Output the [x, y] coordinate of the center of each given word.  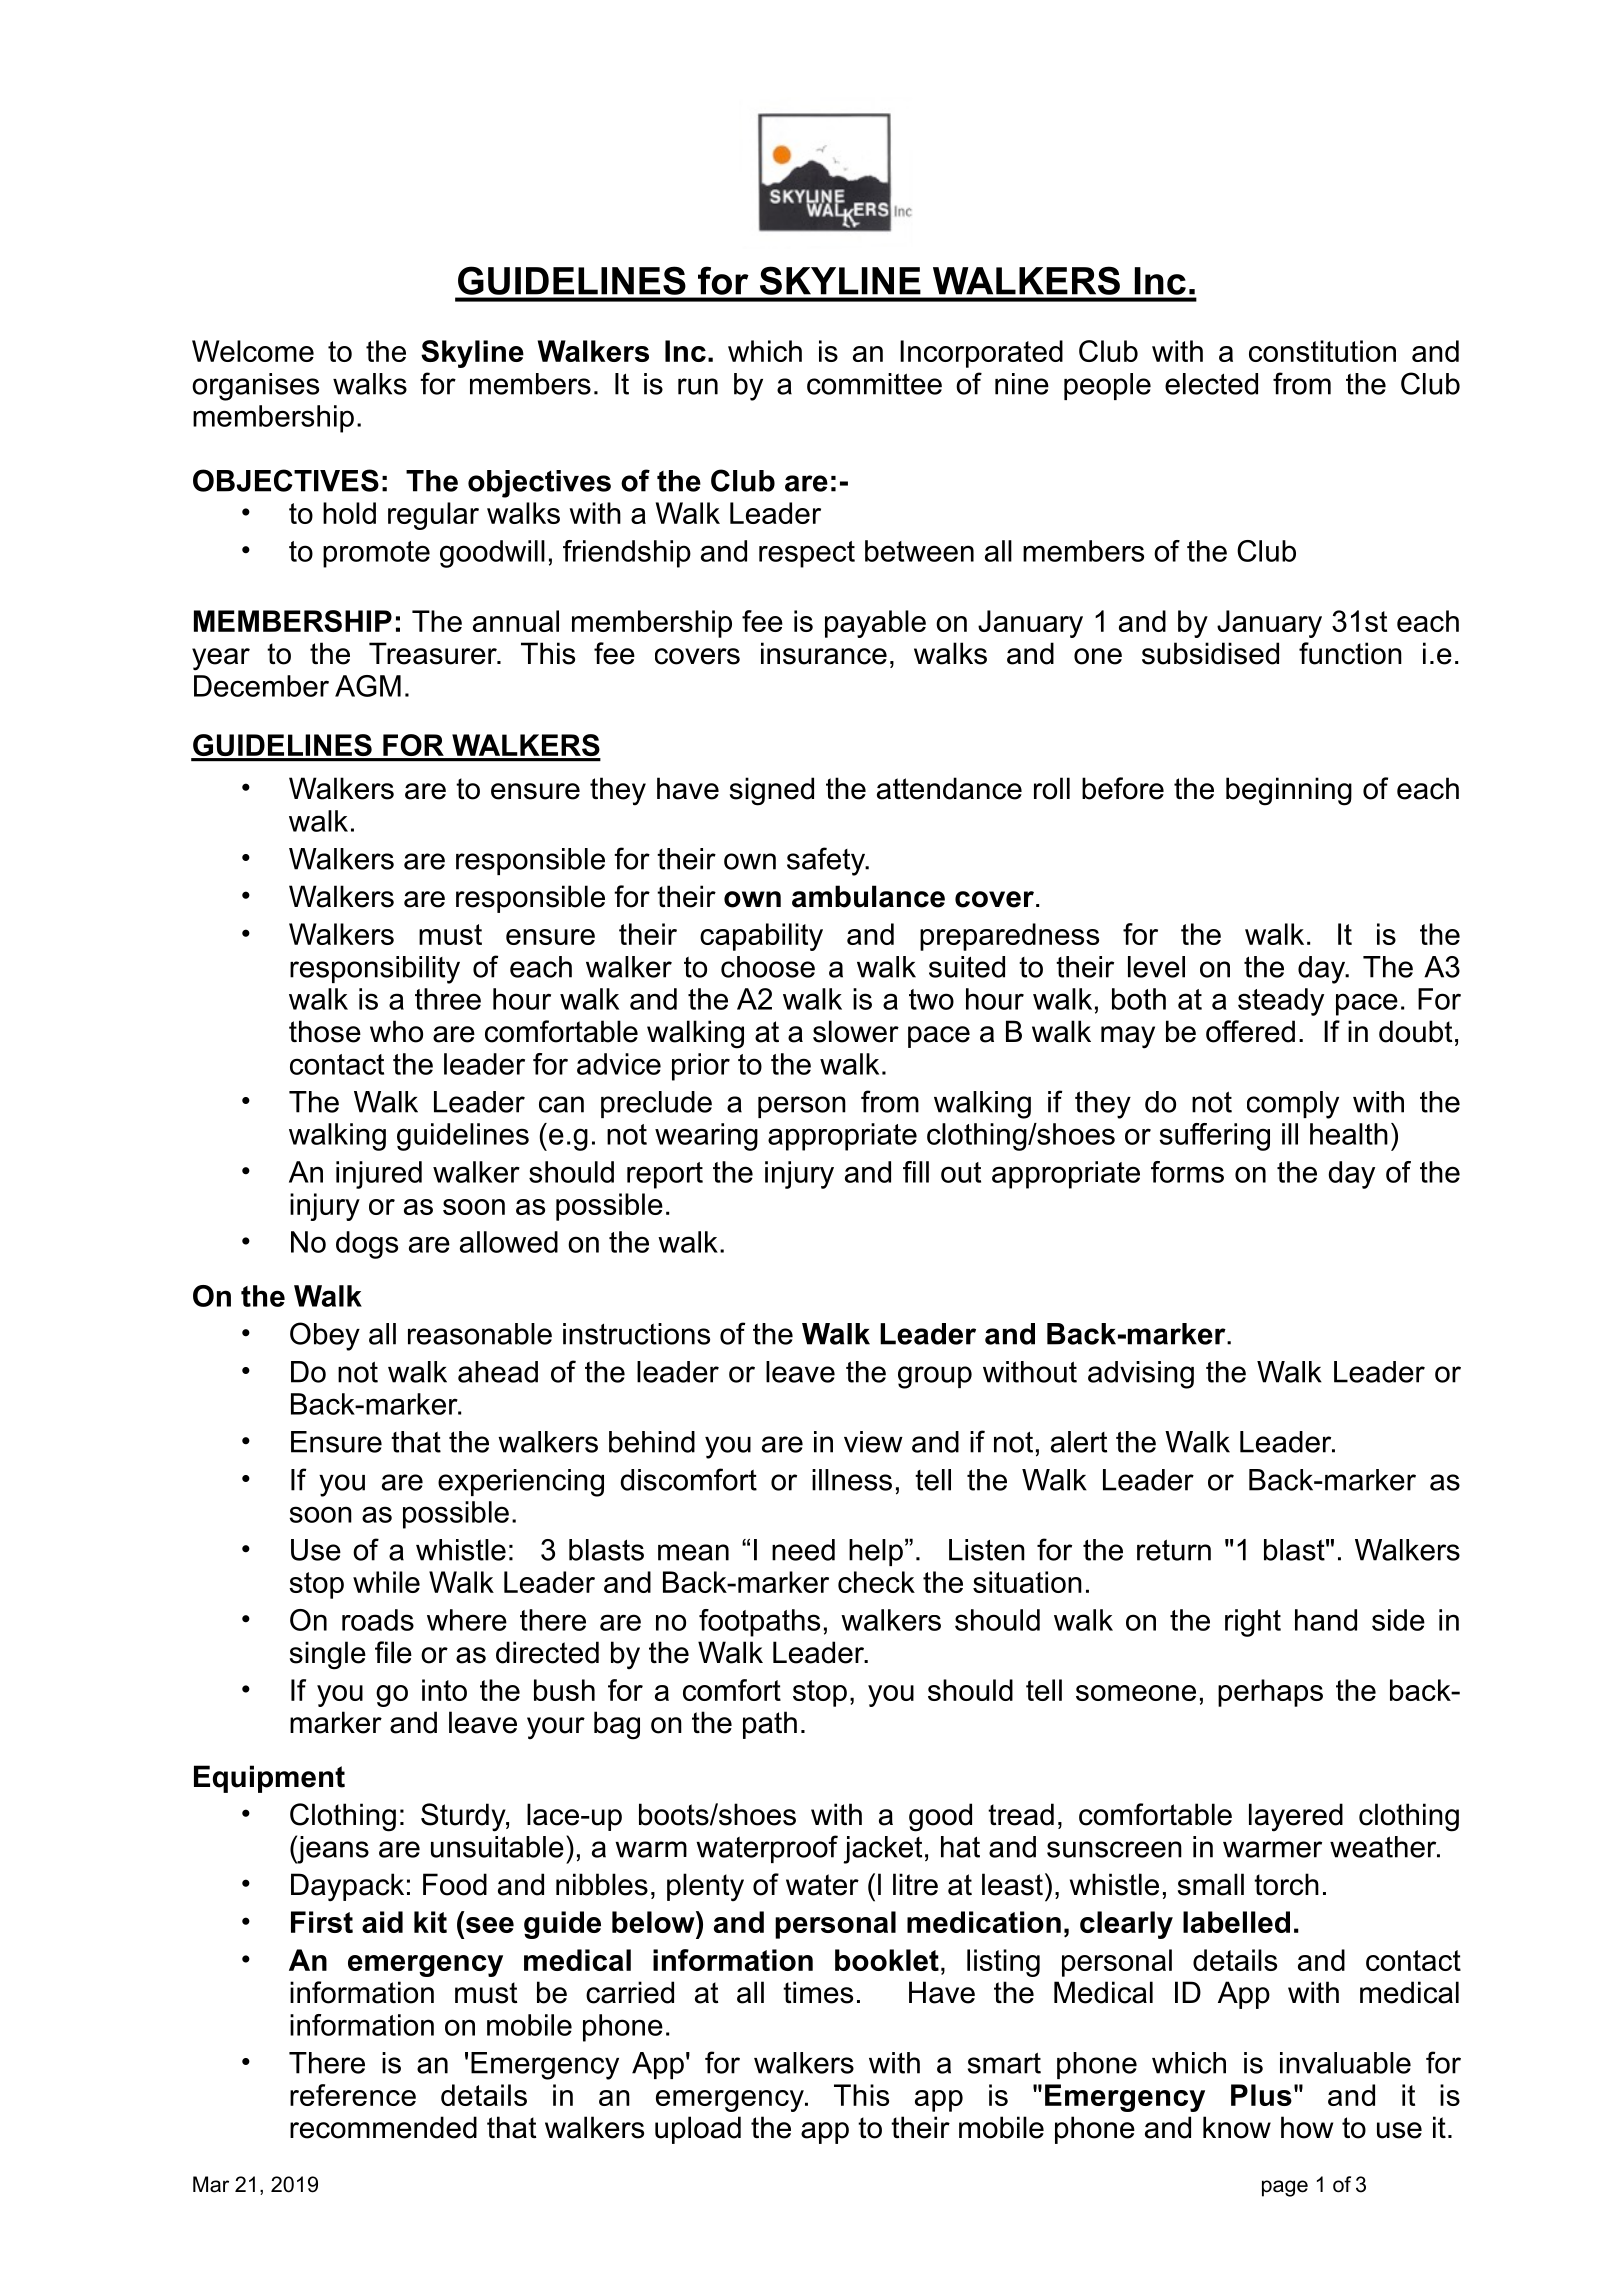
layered [1296, 1817]
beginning [1289, 791]
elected [1211, 384]
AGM [368, 686]
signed [772, 791]
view [873, 1442]
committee [874, 384]
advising [1141, 1375]
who [396, 1031]
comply [1293, 1105]
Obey [325, 1336]
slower [856, 1031]
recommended [383, 2127]
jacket [882, 1850]
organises [255, 387]
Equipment [269, 1779]
